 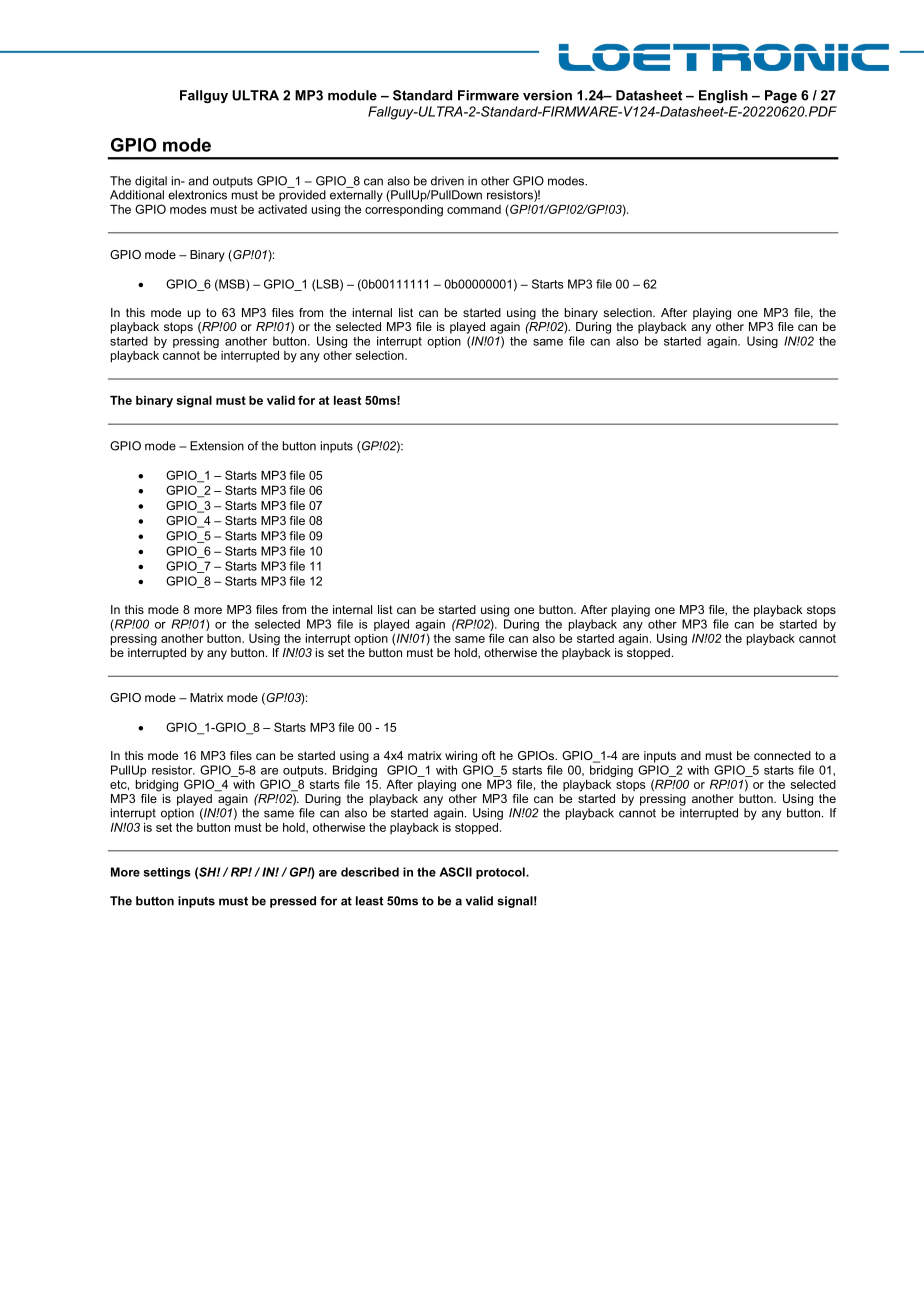 I want to click on command, so click(x=474, y=209).
